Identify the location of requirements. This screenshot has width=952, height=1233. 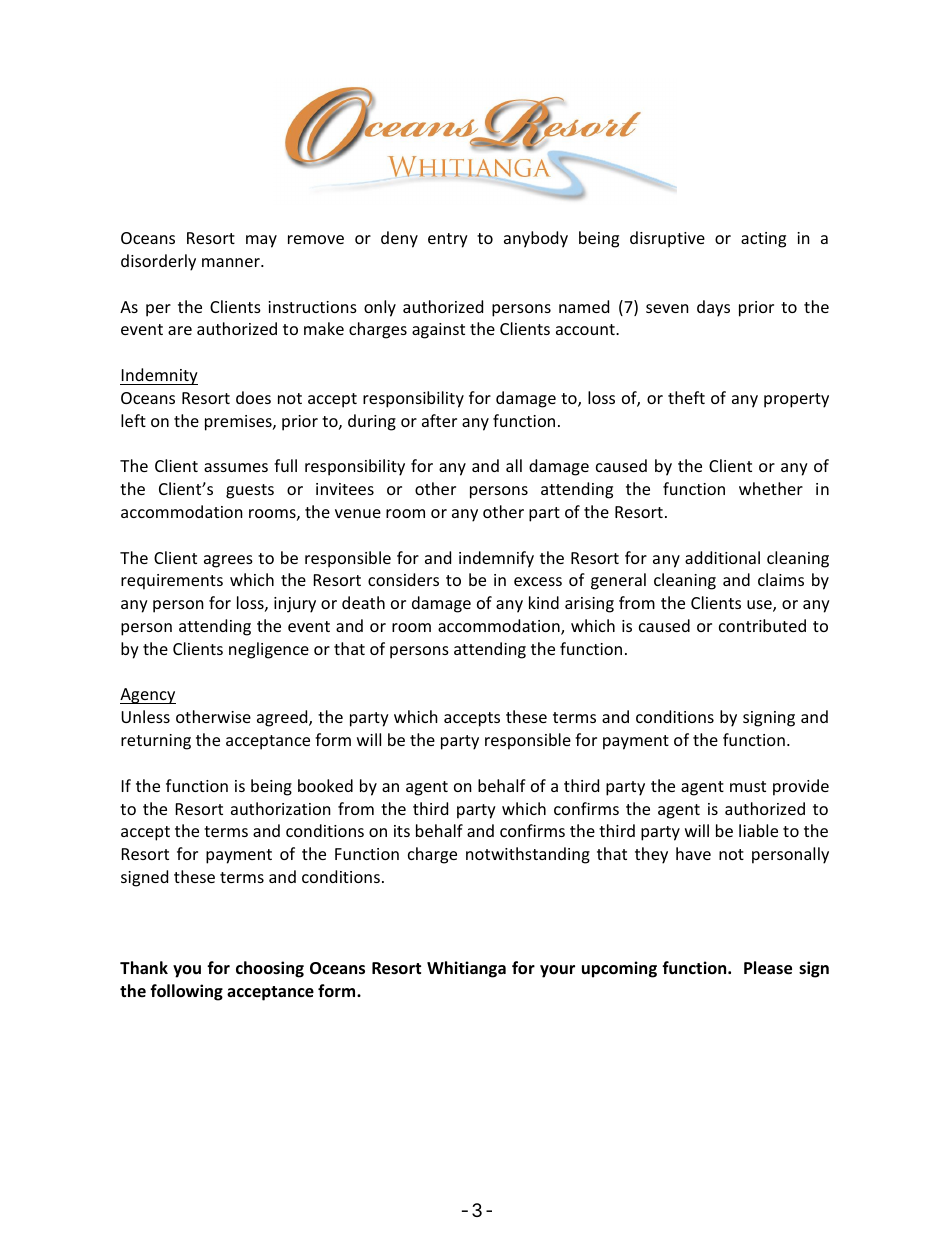
(172, 582).
